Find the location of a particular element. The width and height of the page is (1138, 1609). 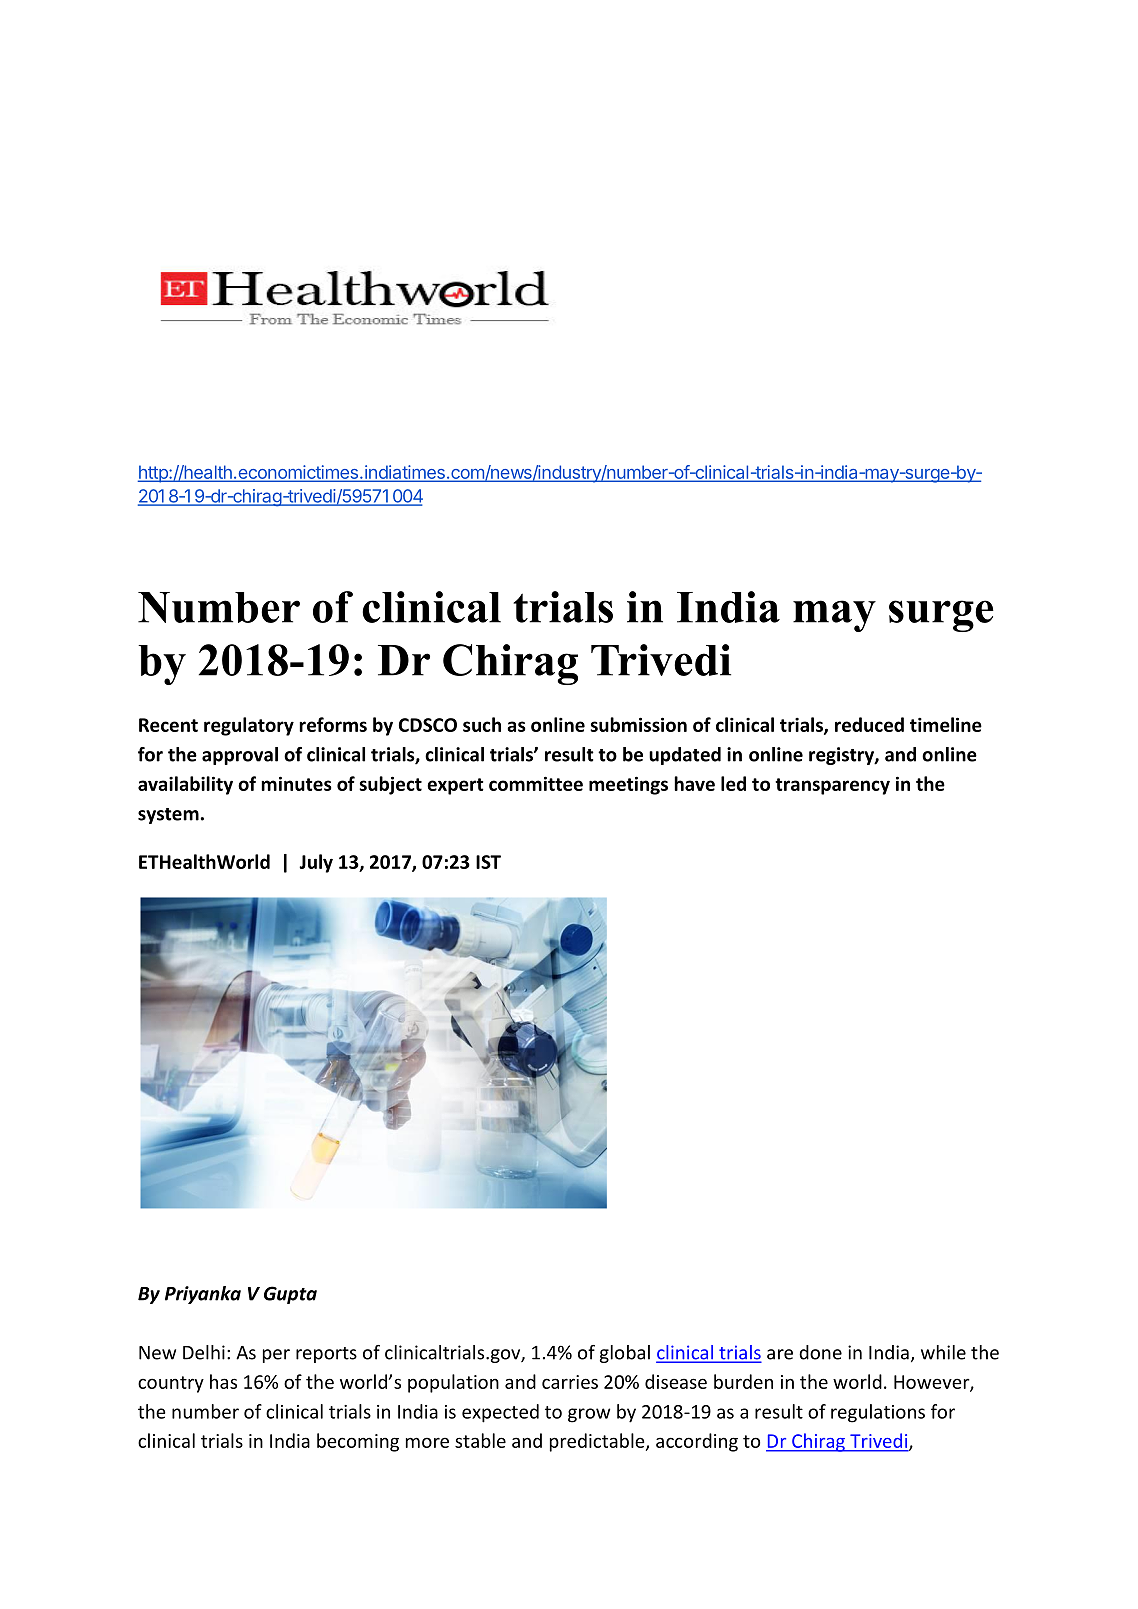

committee is located at coordinates (536, 783).
